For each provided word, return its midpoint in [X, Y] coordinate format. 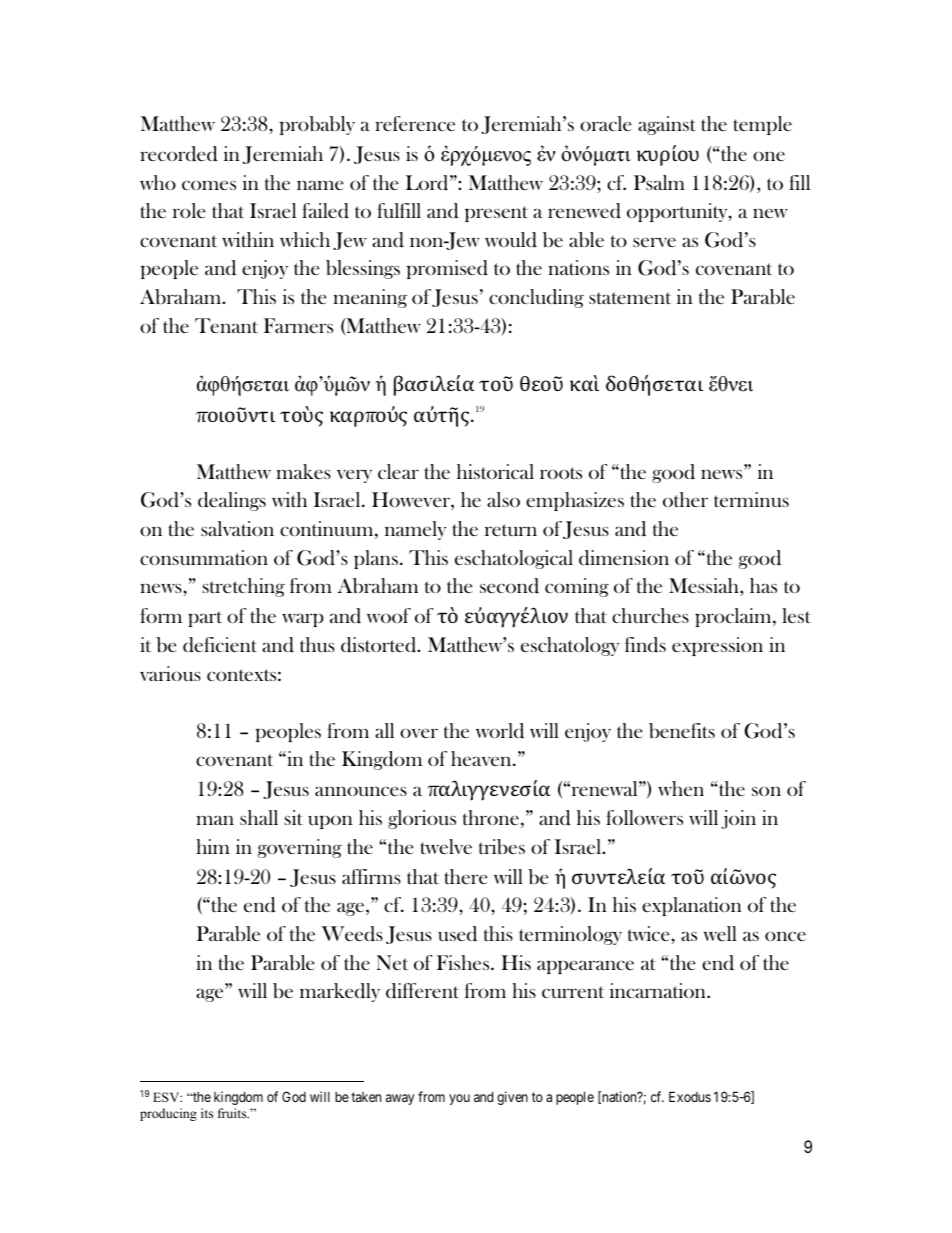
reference [415, 123]
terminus [751, 499]
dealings [232, 501]
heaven [482, 758]
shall [259, 817]
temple [762, 125]
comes [209, 185]
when [681, 788]
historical [495, 471]
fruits [233, 1113]
